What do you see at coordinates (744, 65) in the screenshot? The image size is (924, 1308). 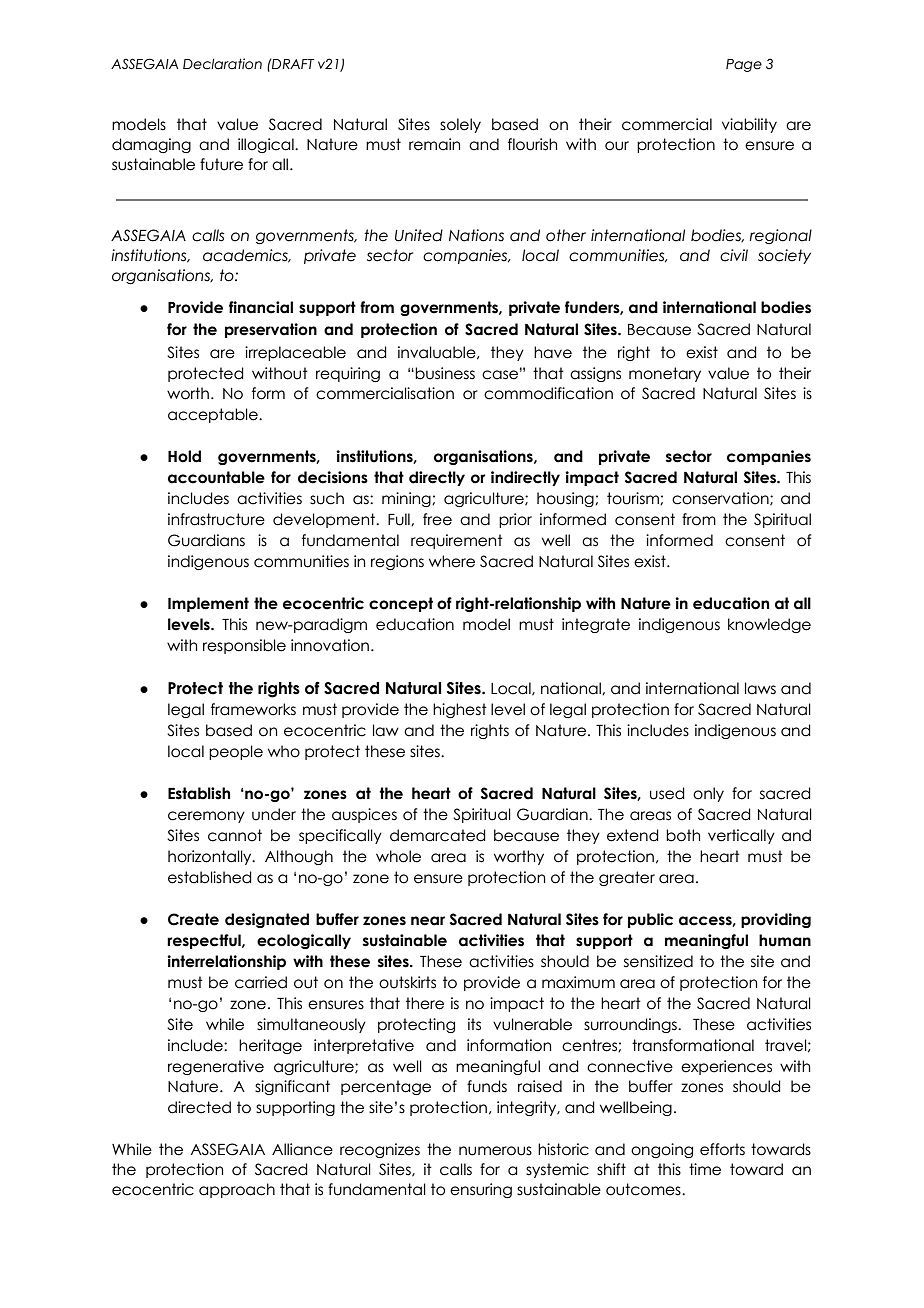 I see `Page` at bounding box center [744, 65].
